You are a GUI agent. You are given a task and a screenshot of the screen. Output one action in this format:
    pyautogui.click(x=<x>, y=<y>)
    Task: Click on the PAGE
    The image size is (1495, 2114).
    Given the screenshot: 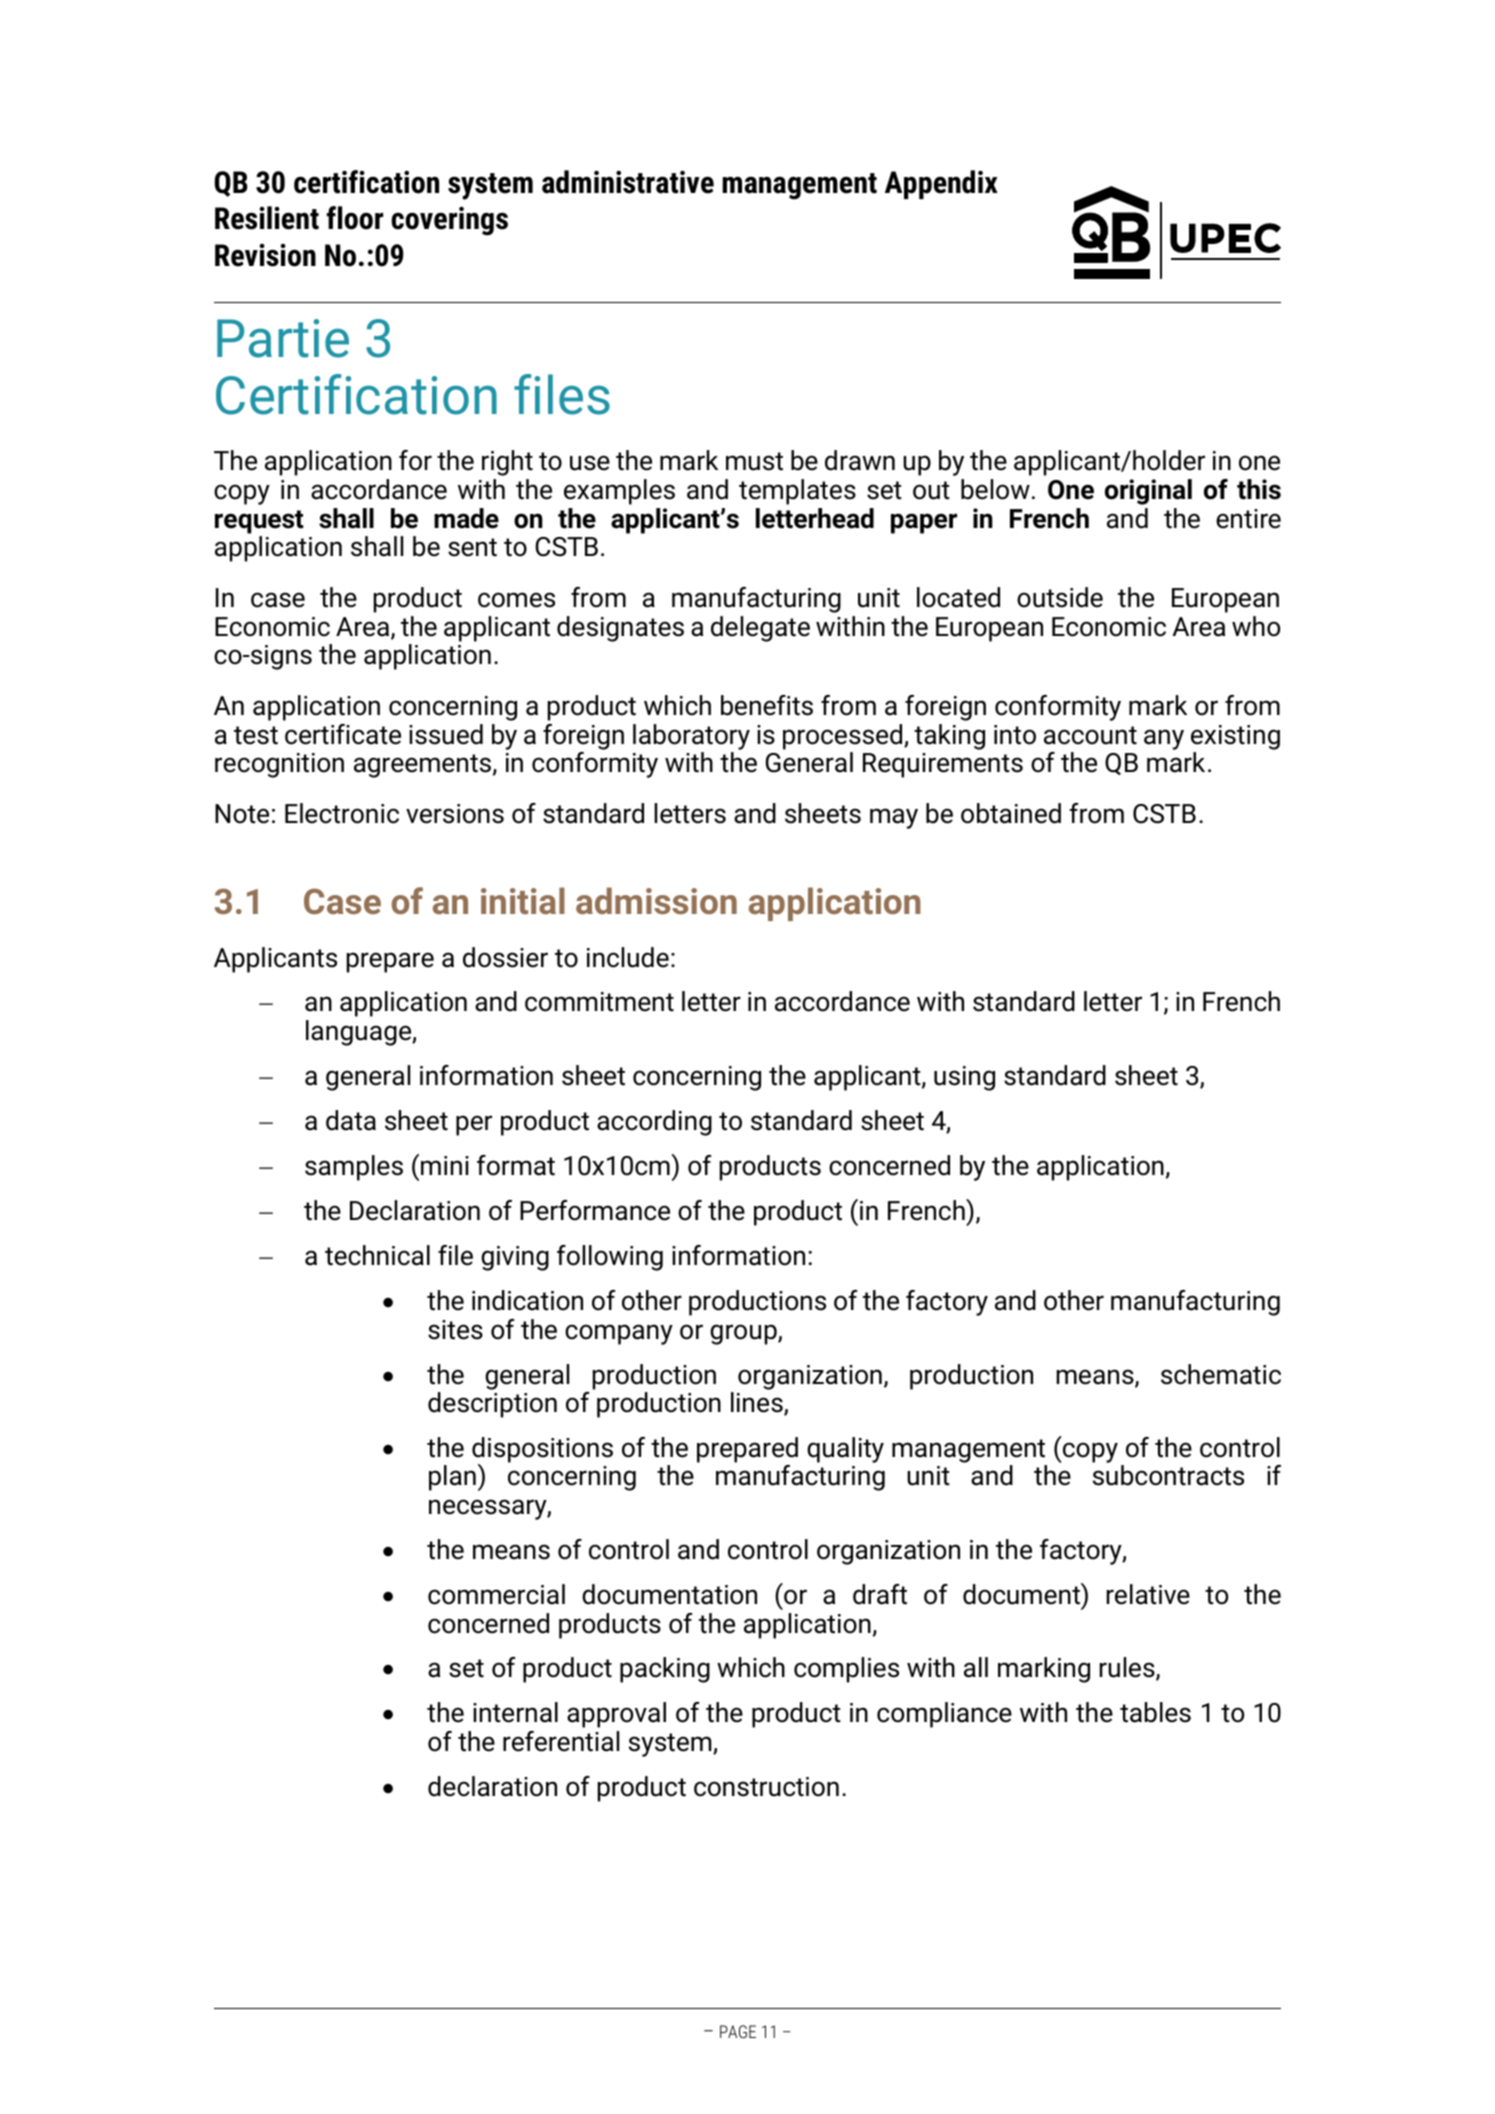 What is the action you would take?
    pyautogui.click(x=738, y=2031)
